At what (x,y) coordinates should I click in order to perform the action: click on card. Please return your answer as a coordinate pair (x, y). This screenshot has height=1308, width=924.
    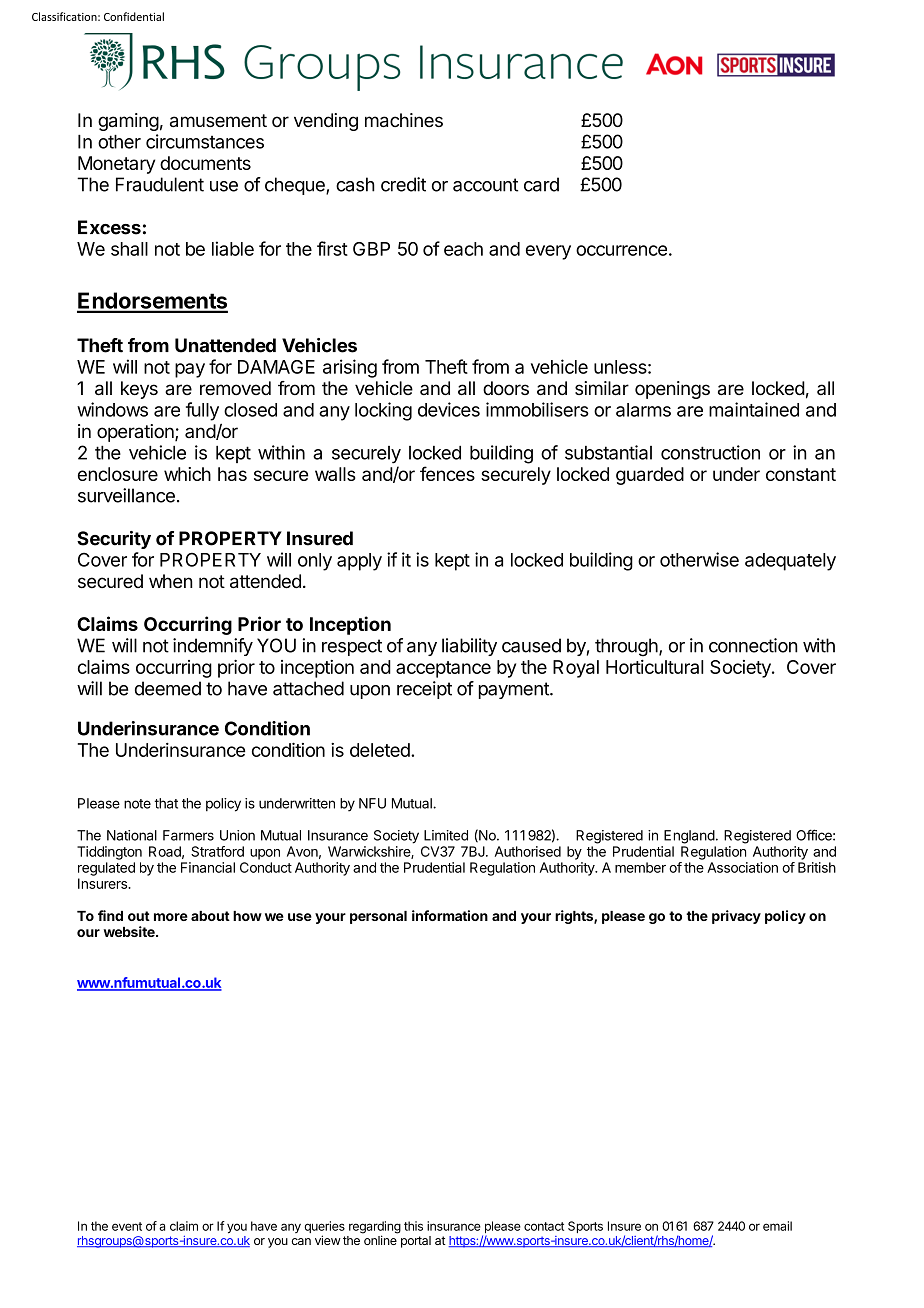
    Looking at the image, I should click on (541, 184).
